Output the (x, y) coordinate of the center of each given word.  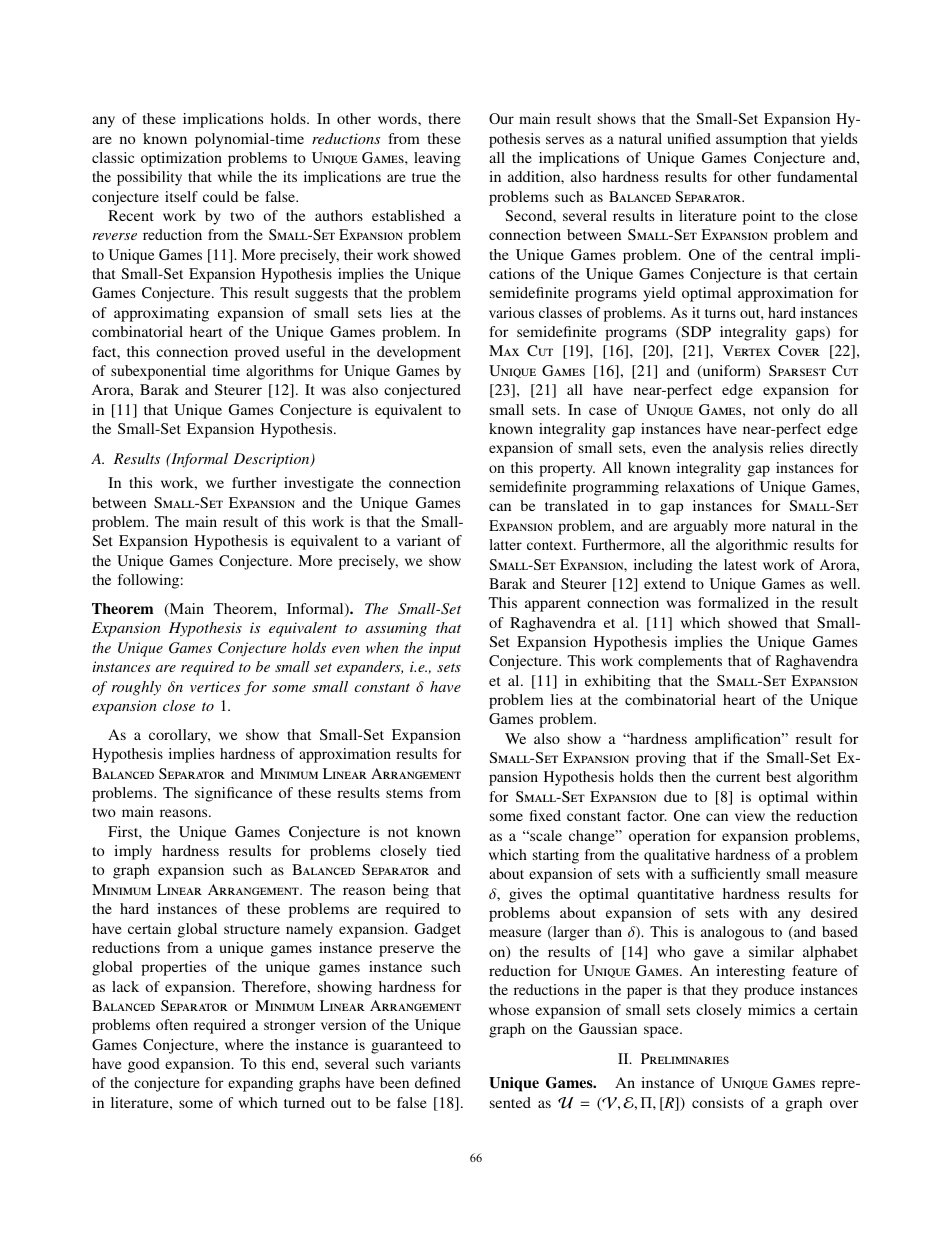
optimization (181, 159)
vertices (215, 686)
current (738, 777)
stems (404, 793)
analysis (738, 449)
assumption (751, 140)
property (567, 470)
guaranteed (406, 1046)
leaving (437, 159)
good (144, 1065)
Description (272, 460)
